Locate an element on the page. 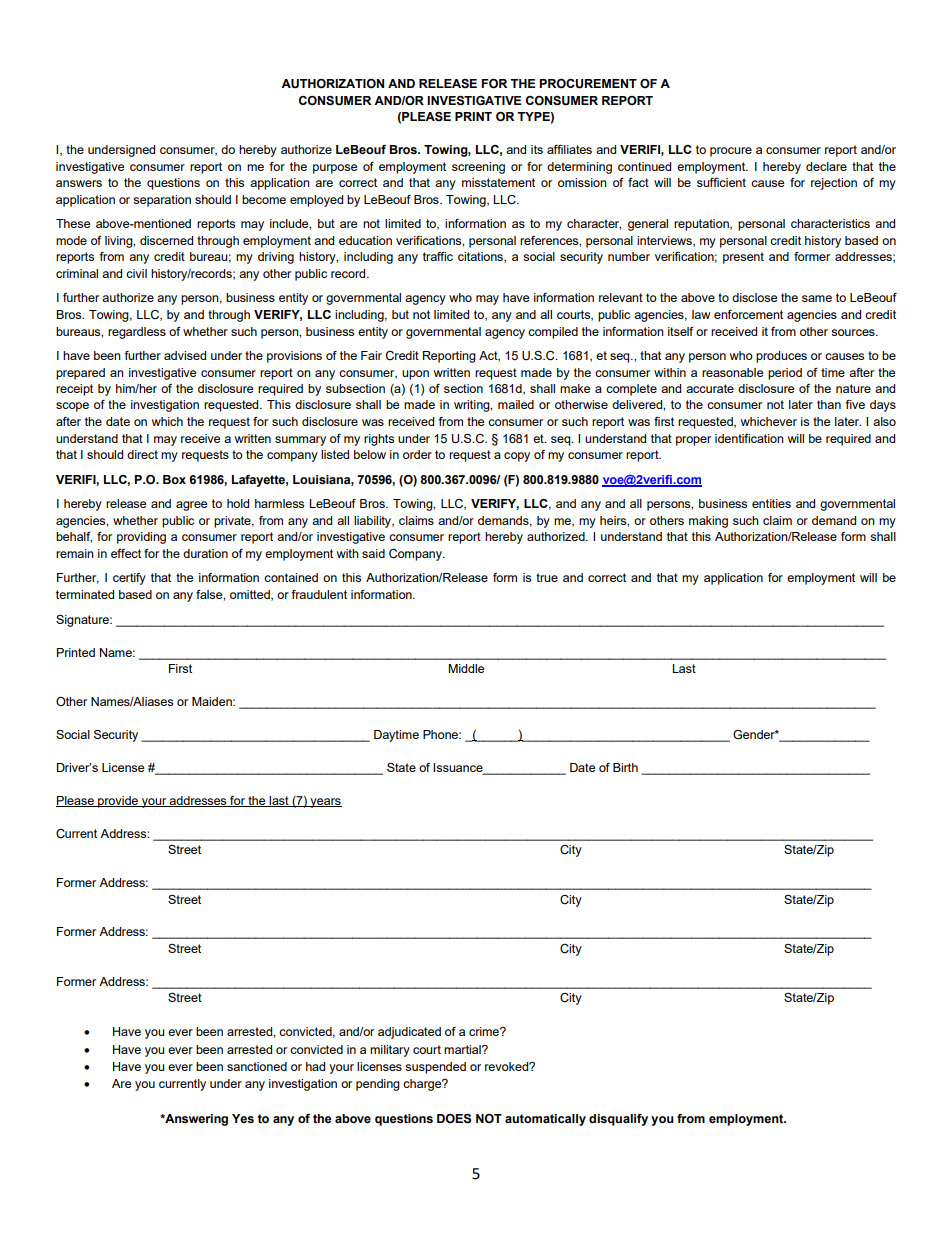  Birth is located at coordinates (625, 767).
